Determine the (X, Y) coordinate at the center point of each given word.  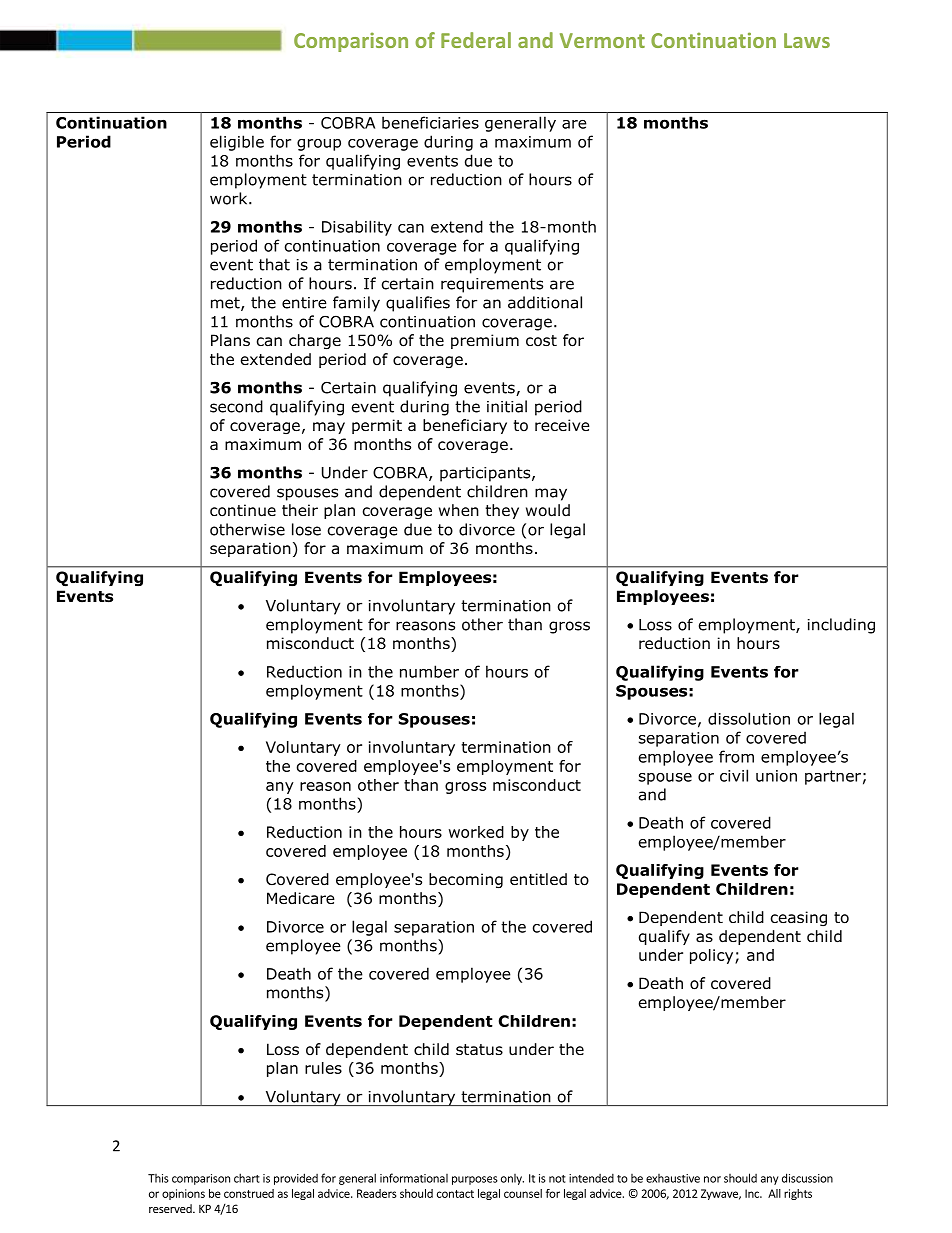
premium (485, 341)
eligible (237, 143)
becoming (466, 880)
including (841, 626)
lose (306, 529)
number (429, 671)
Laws (807, 40)
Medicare (301, 898)
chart (247, 1178)
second (236, 406)
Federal (476, 40)
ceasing (799, 918)
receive (562, 425)
